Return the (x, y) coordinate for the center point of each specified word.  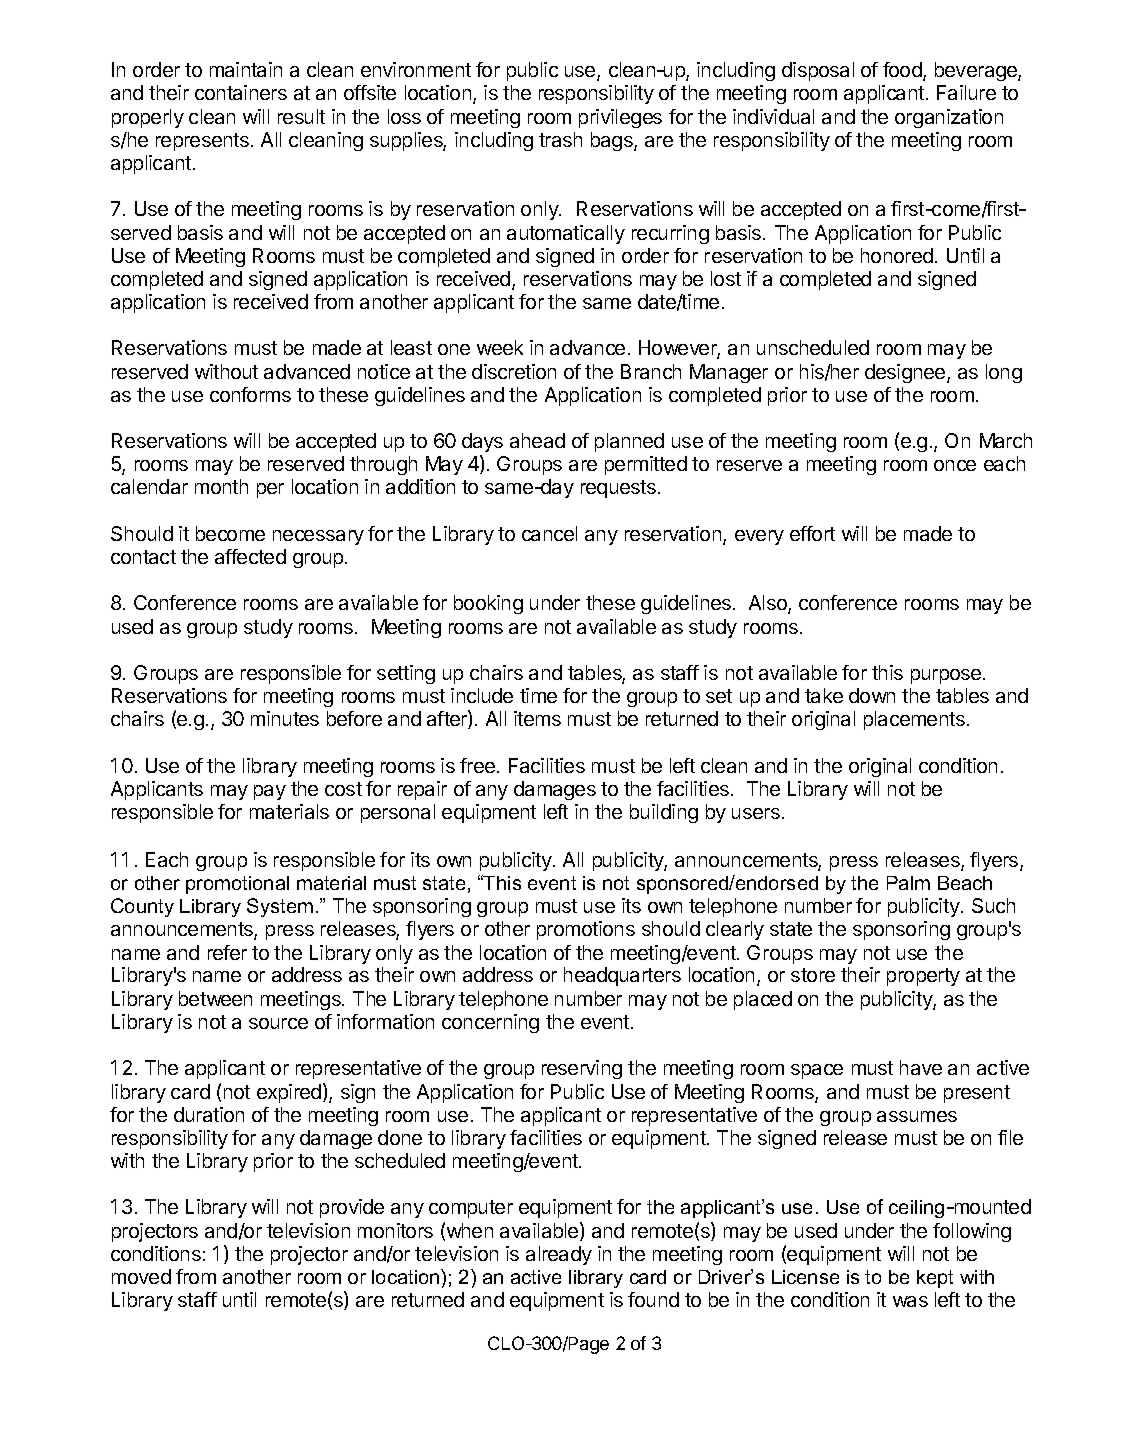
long (1004, 373)
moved (141, 1276)
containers (241, 92)
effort (812, 533)
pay (270, 792)
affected (250, 556)
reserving (582, 1069)
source (278, 1023)
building (664, 813)
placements (914, 720)
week (500, 347)
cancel (549, 533)
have (921, 1067)
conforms (250, 394)
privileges (620, 118)
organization (949, 118)
